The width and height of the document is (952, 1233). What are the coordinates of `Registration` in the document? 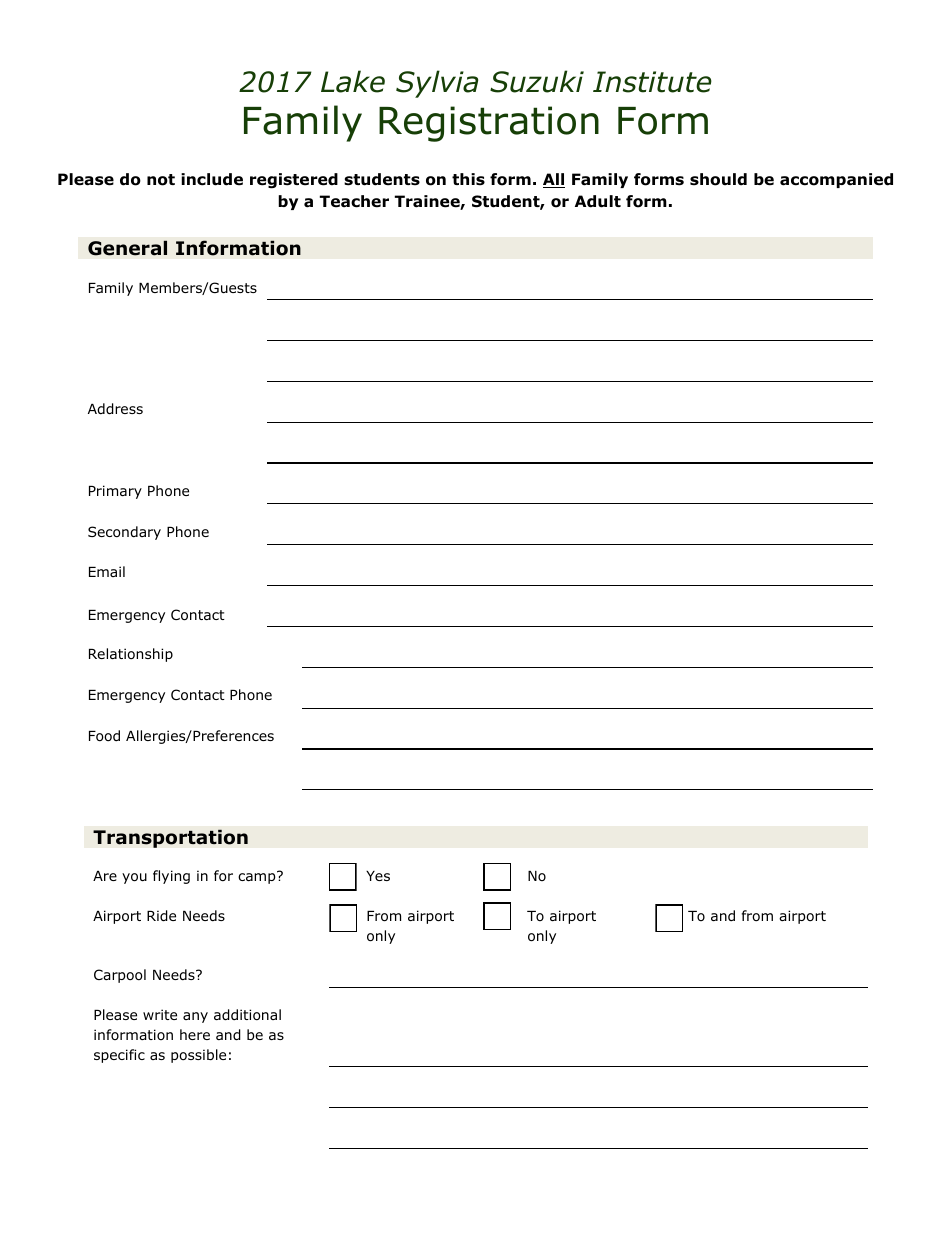 It's located at (489, 124).
